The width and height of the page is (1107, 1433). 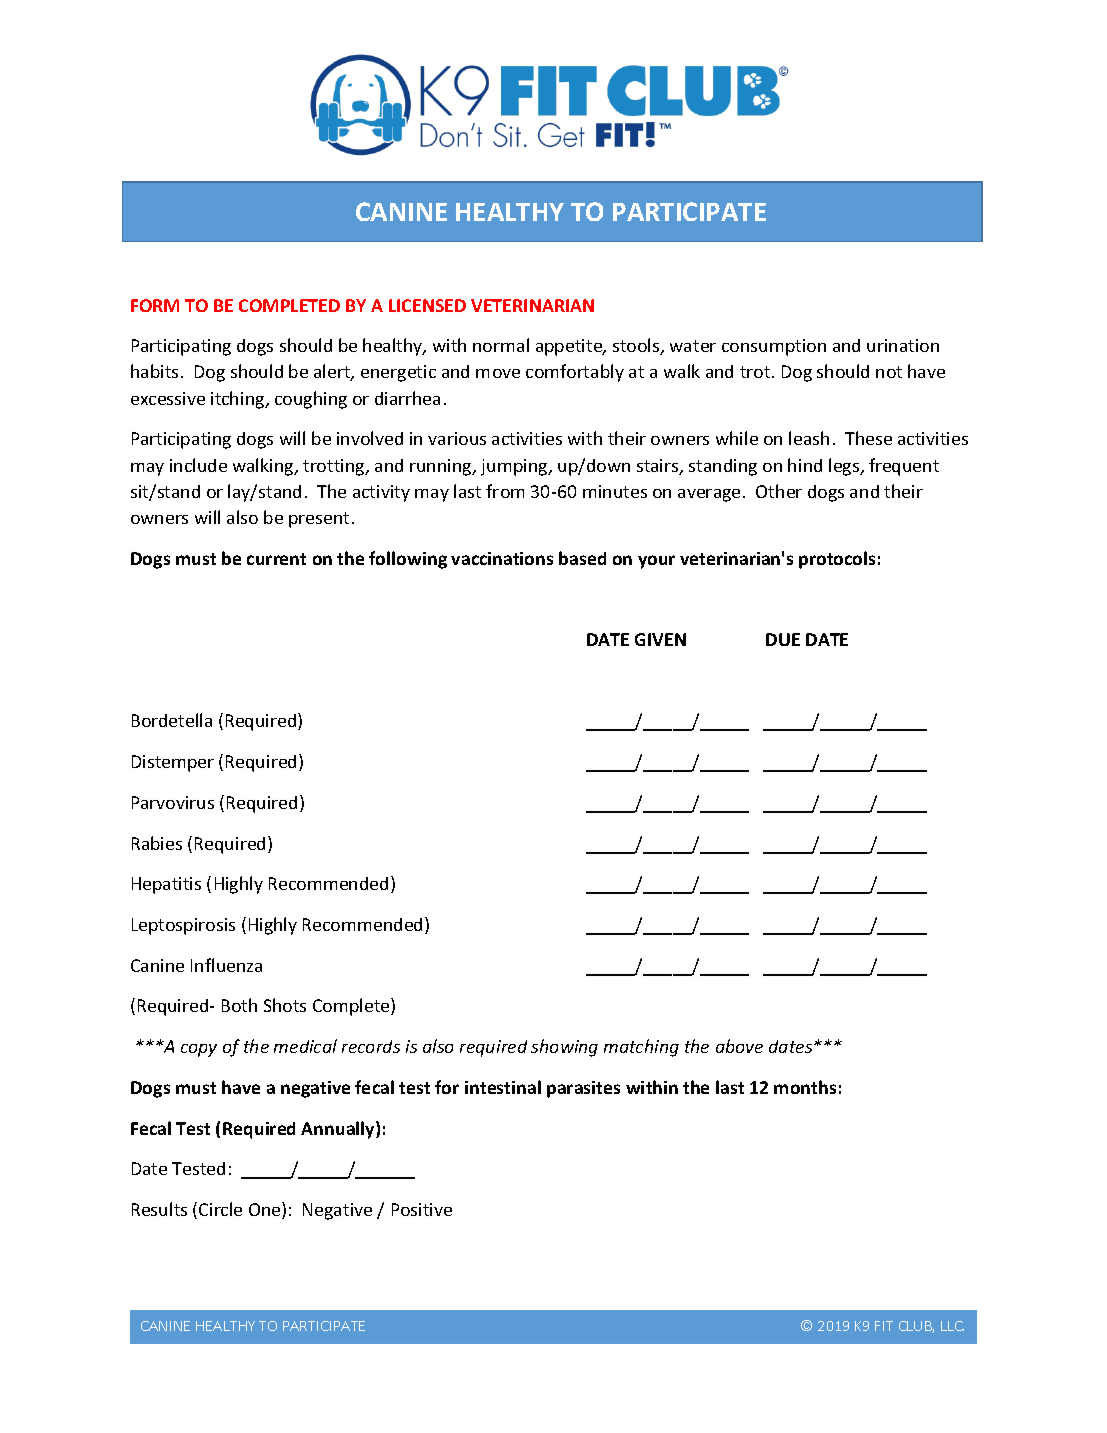 I want to click on Parvovirus, so click(x=173, y=802).
